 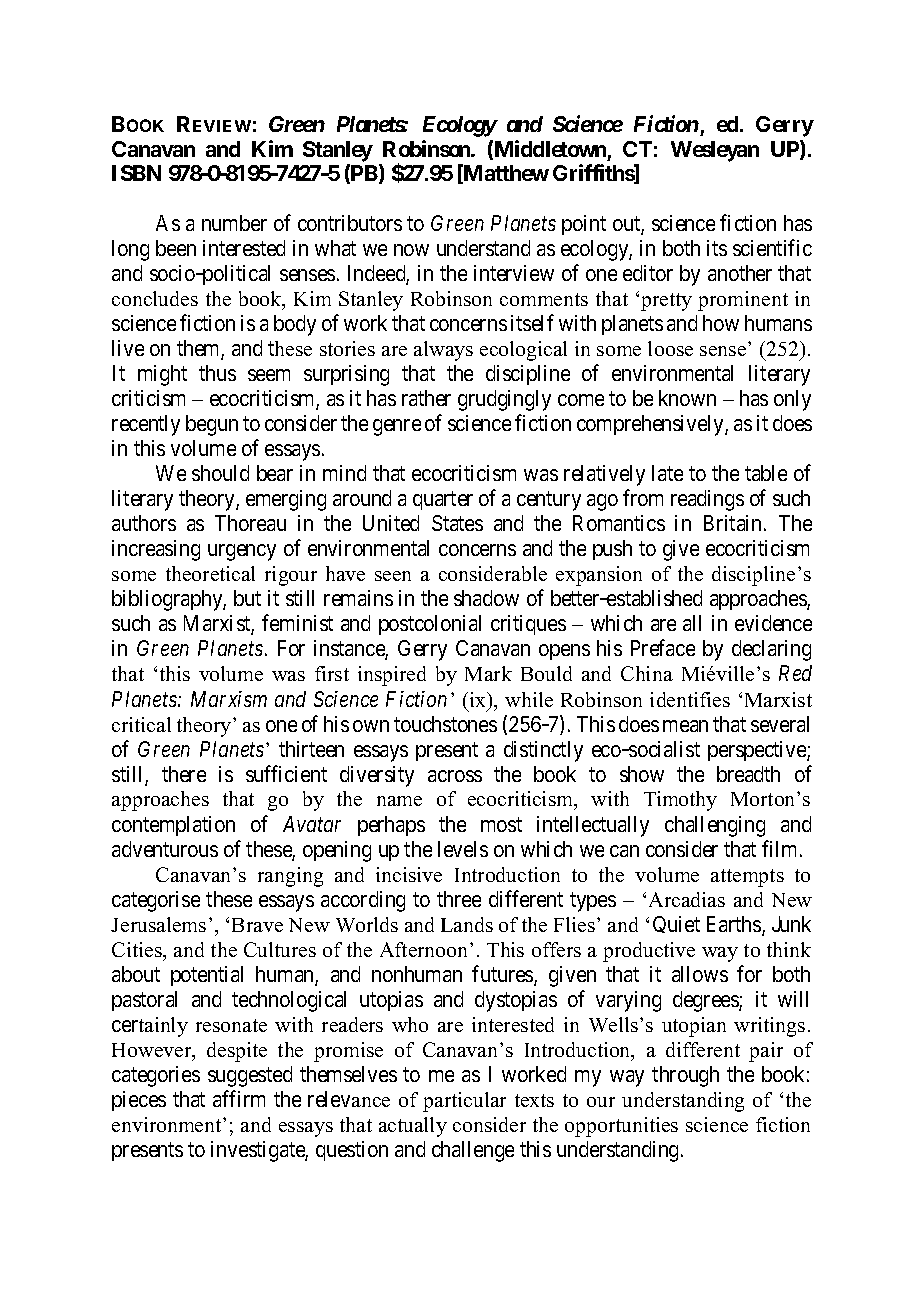 I want to click on should, so click(x=220, y=473).
